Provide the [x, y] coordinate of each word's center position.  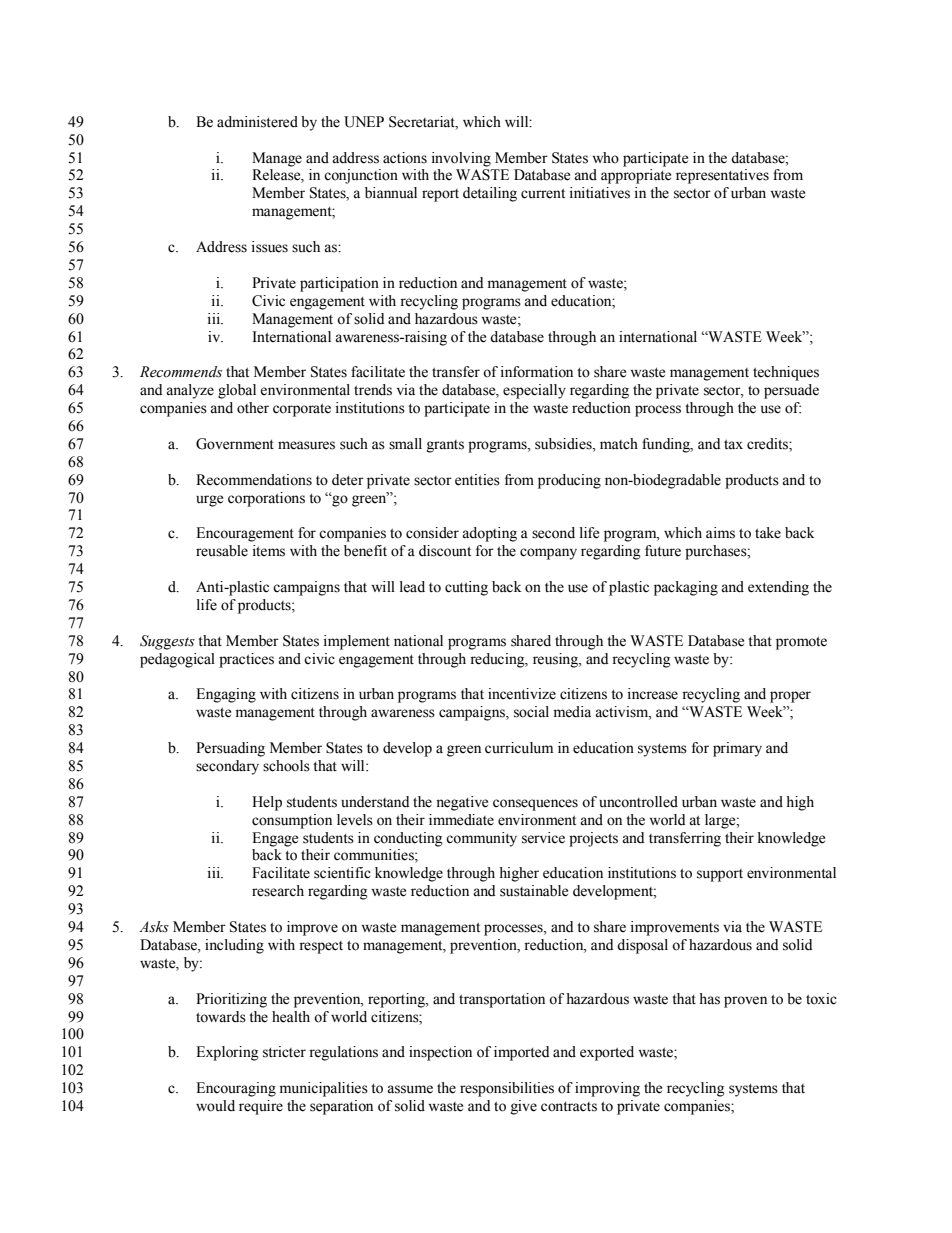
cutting [466, 588]
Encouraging [236, 1089]
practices [246, 660]
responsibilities [507, 1089]
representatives [722, 176]
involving [461, 159]
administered [257, 122]
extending [778, 588]
